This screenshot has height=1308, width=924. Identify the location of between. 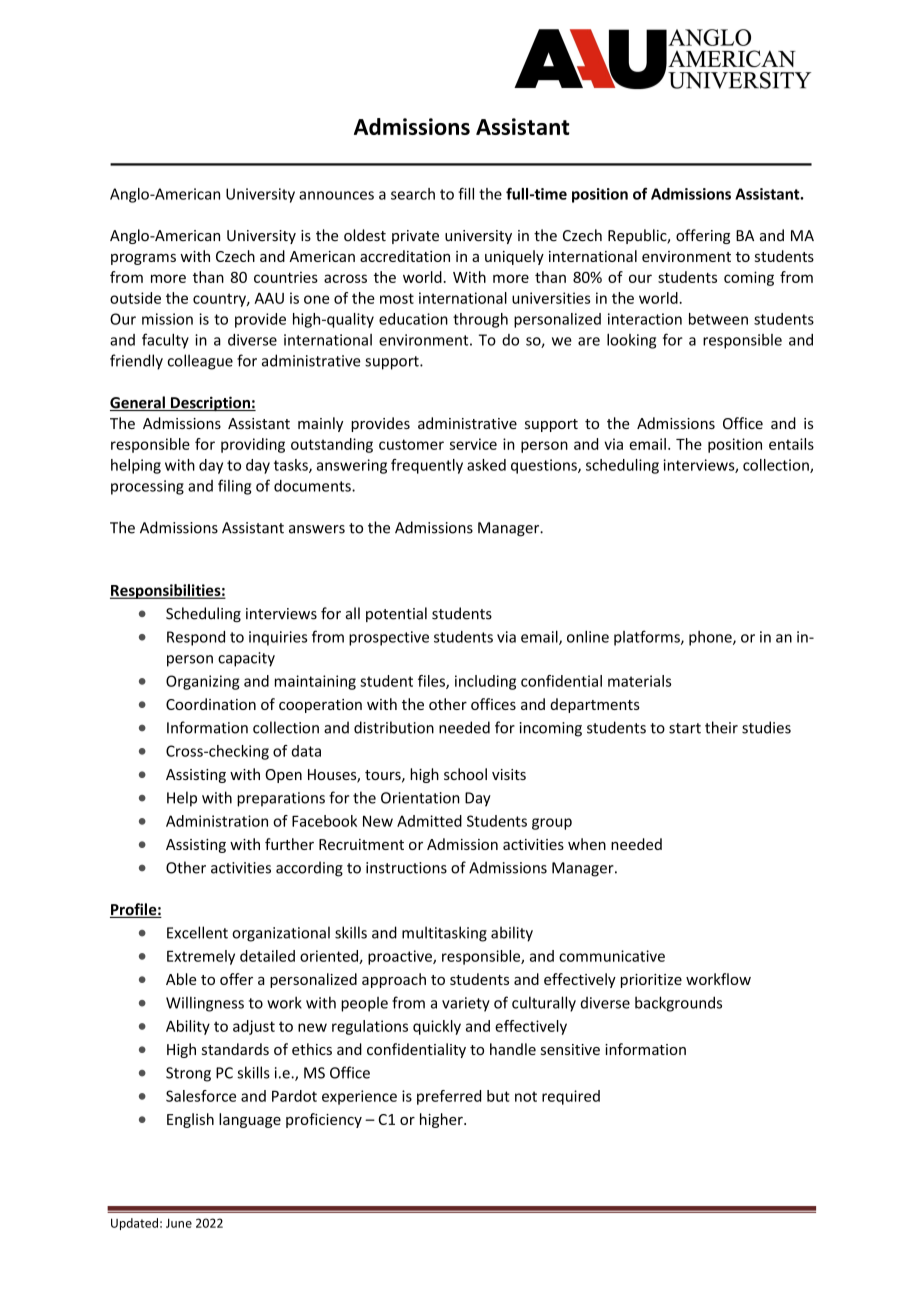
(718, 319).
